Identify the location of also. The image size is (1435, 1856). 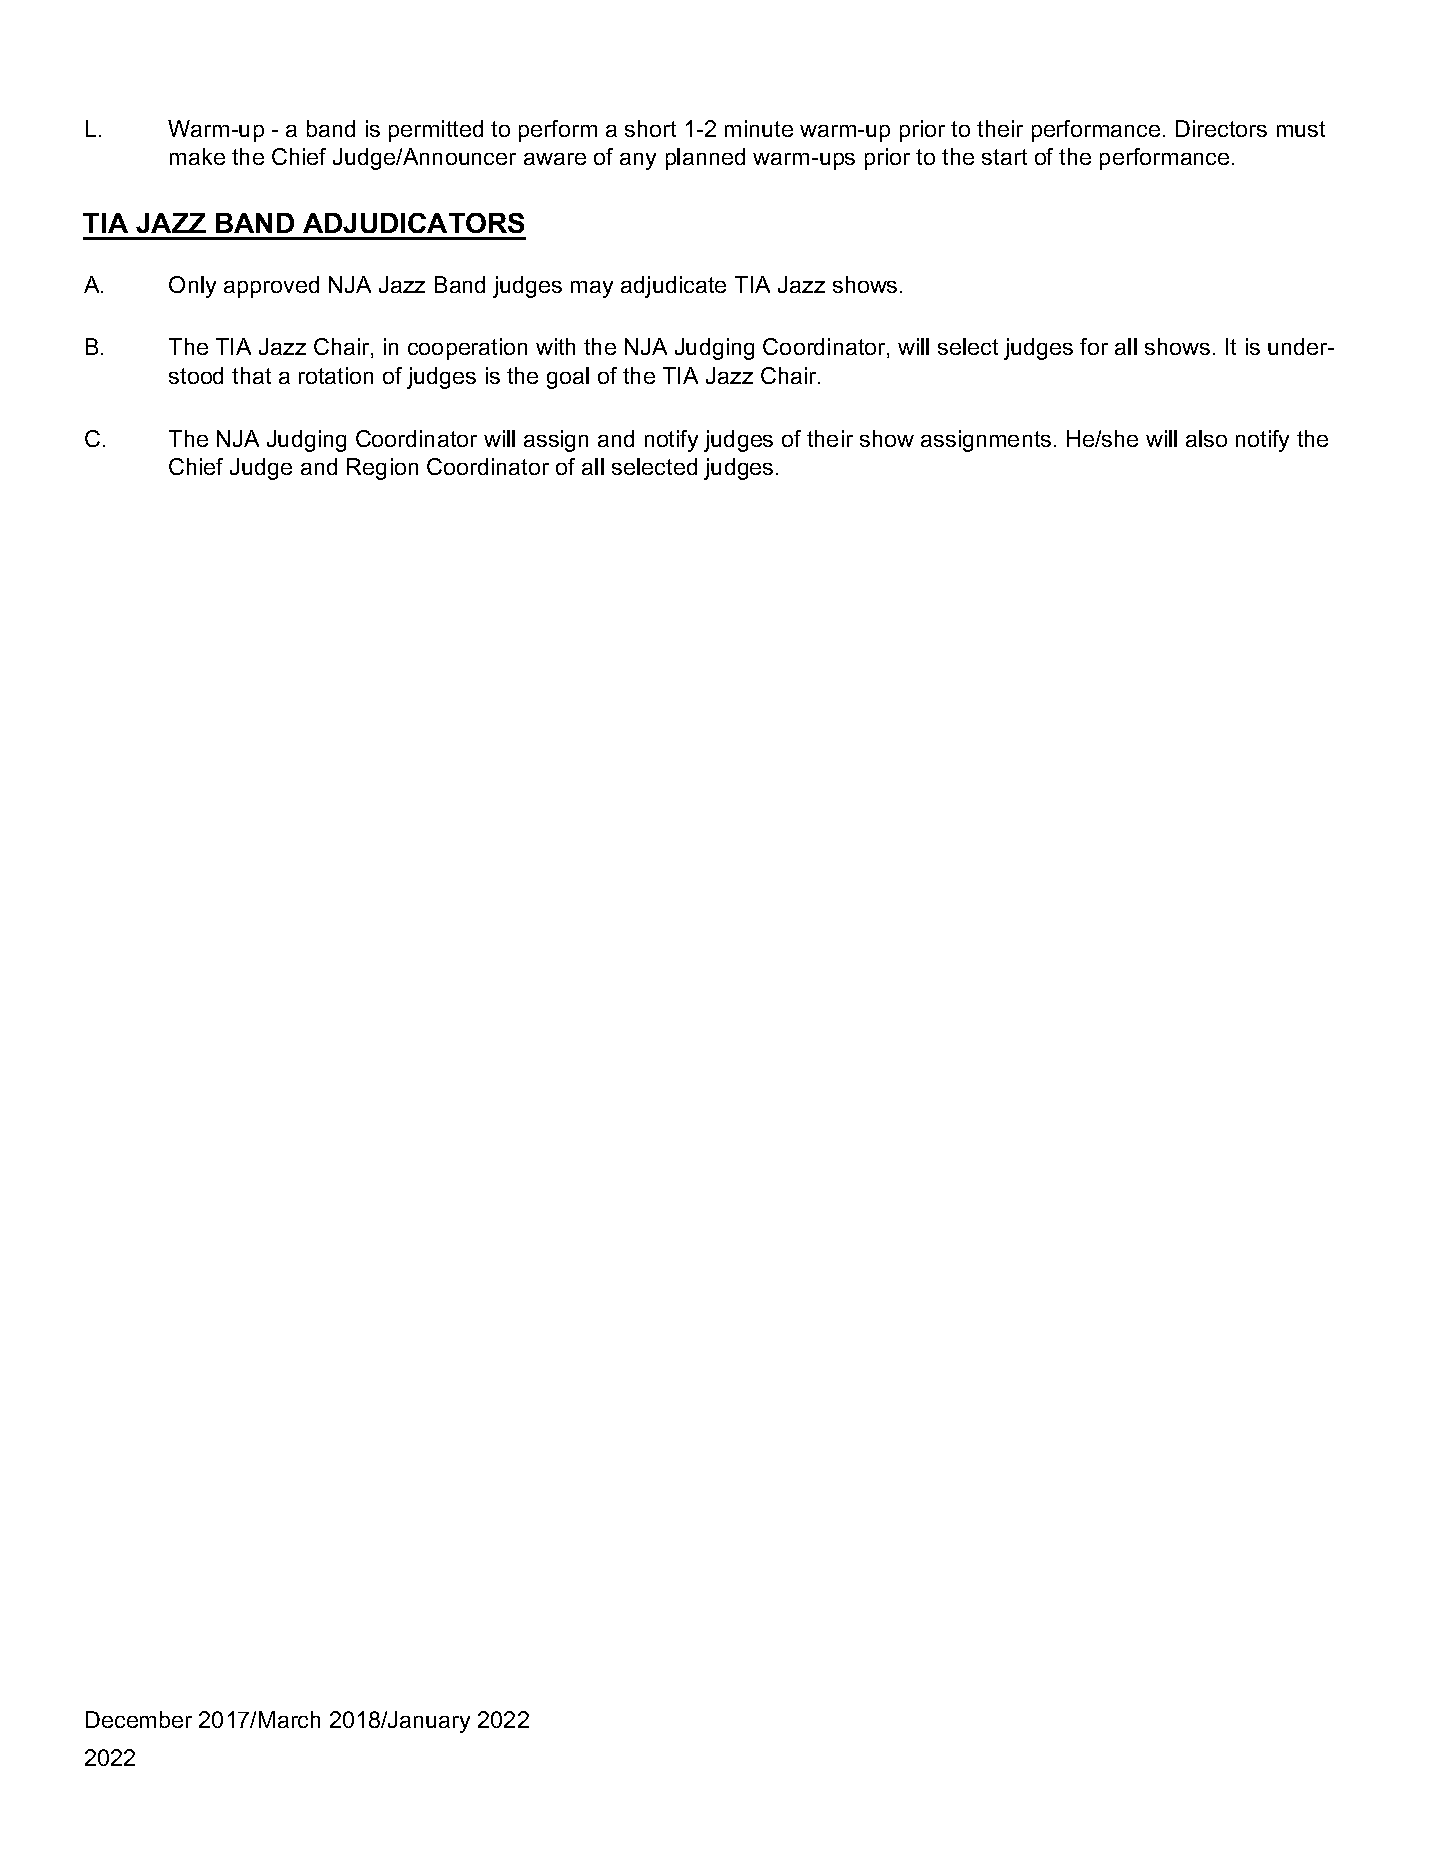
(1206, 438).
